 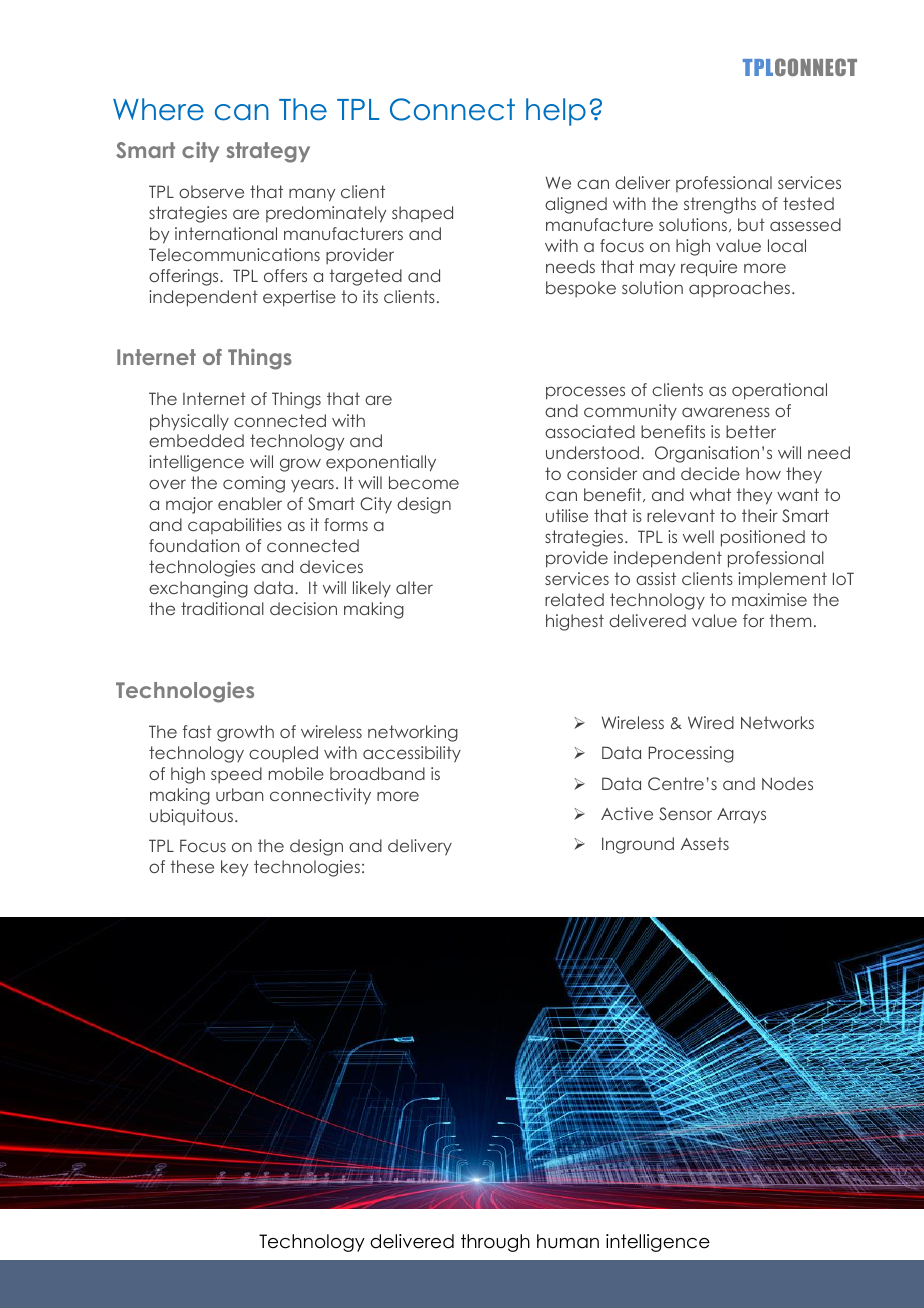 I want to click on strengths, so click(x=720, y=205).
